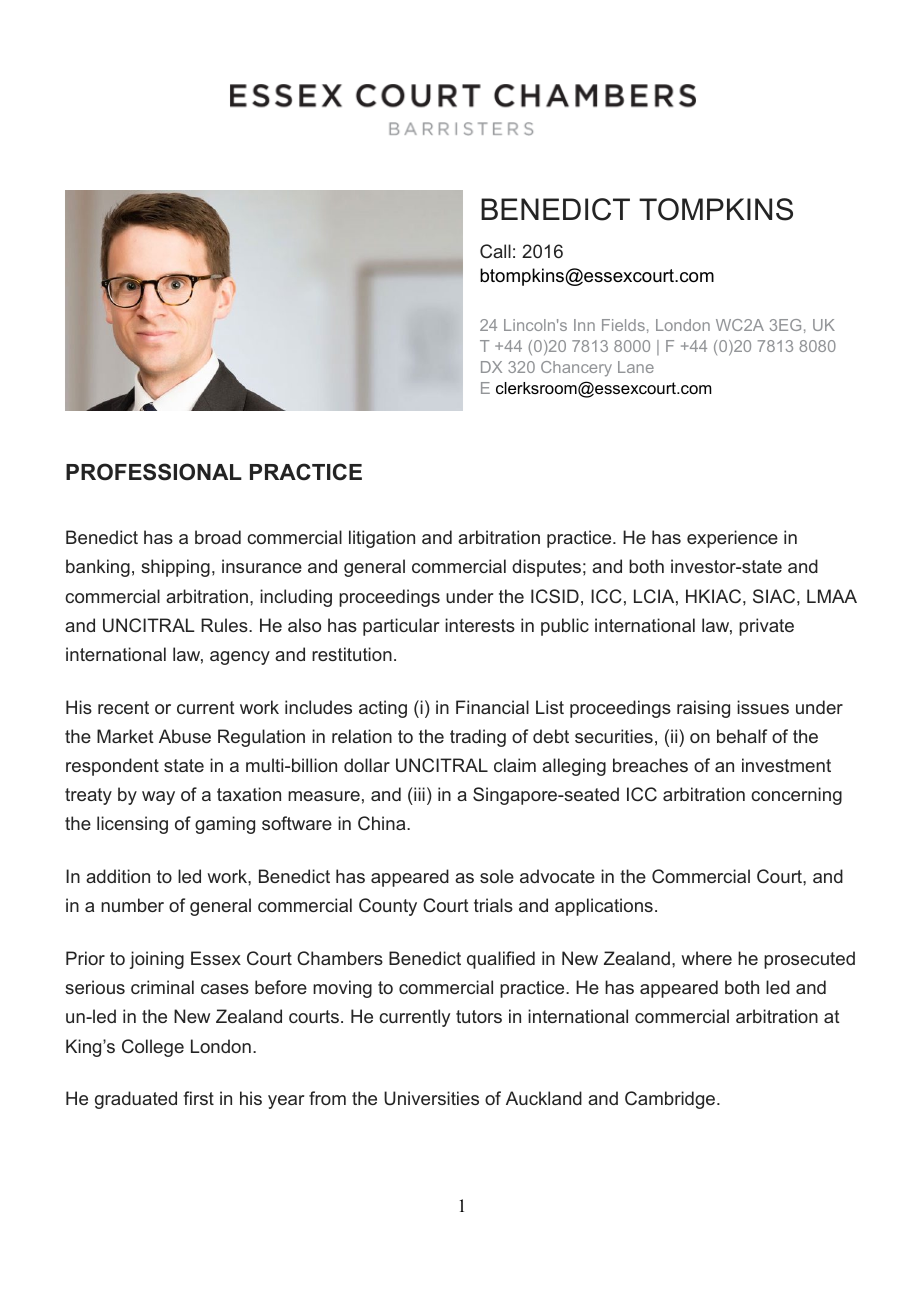 The width and height of the page is (924, 1308). Describe the element at coordinates (418, 794) in the page. I see `iii` at that location.
